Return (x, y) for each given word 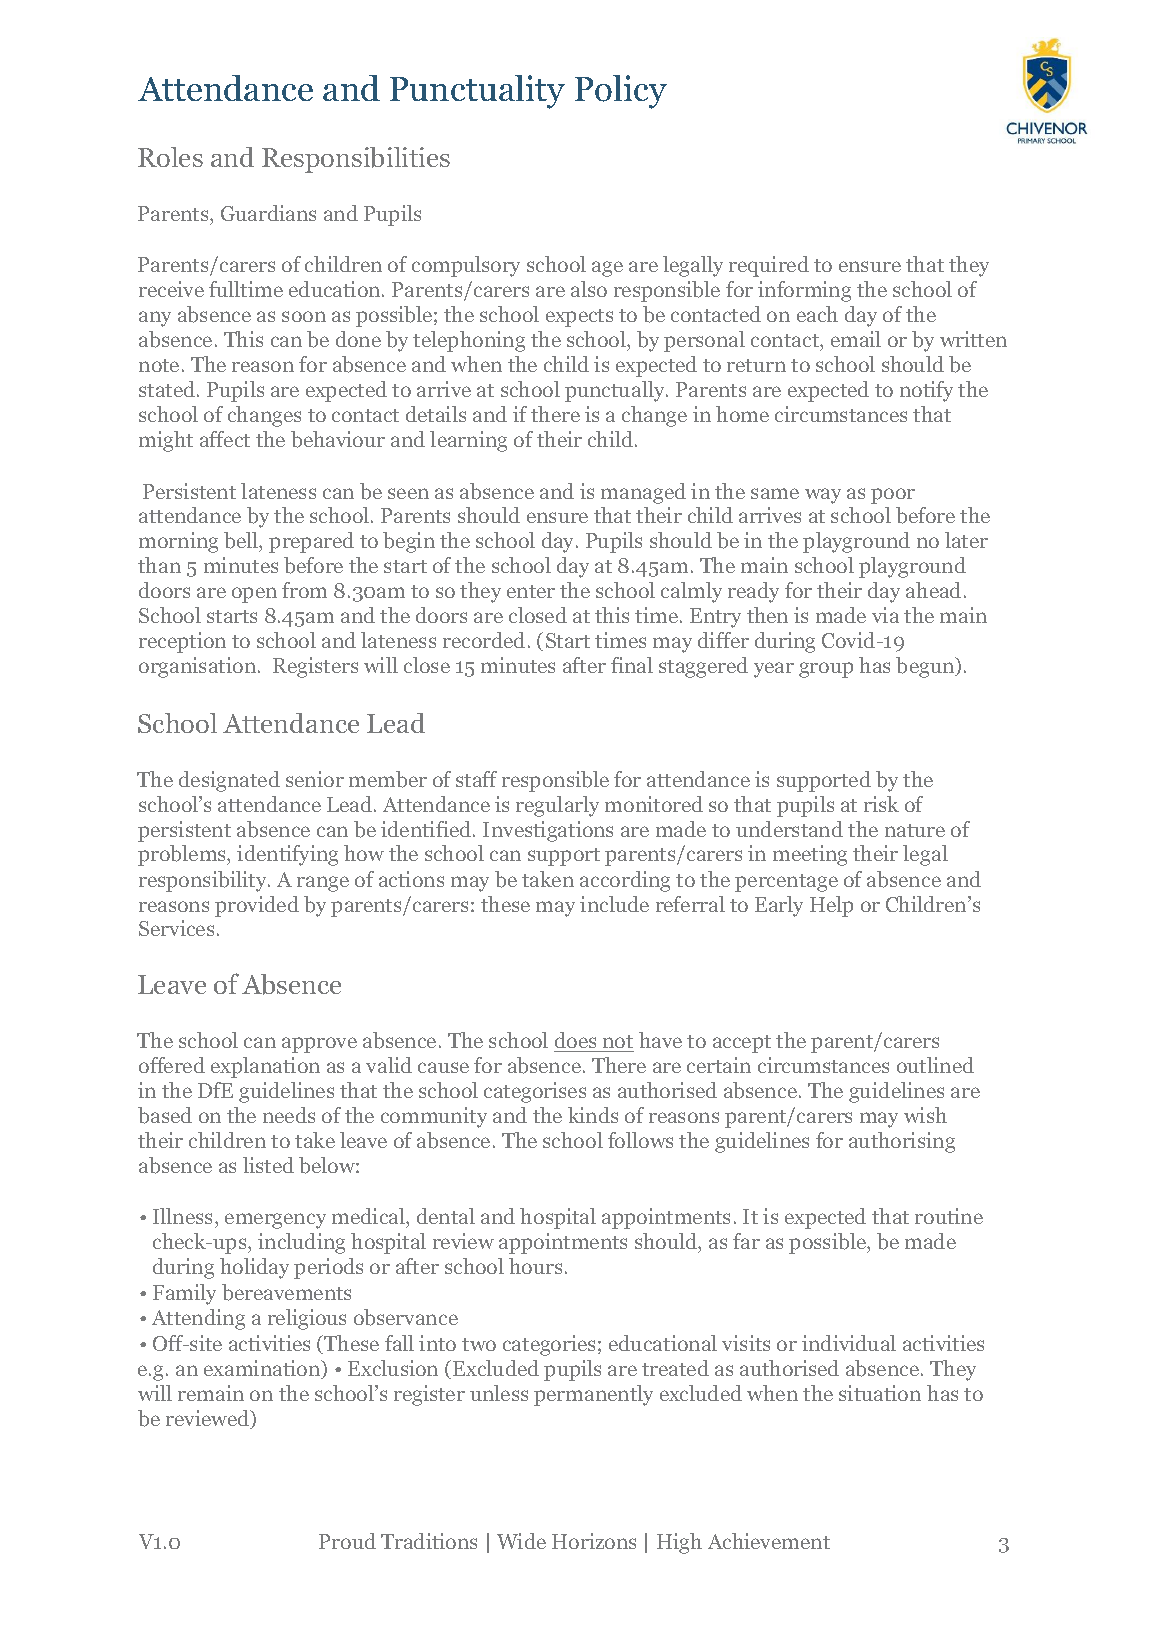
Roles (170, 157)
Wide (521, 1541)
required (769, 266)
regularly (557, 806)
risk (881, 804)
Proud (347, 1541)
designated (229, 781)
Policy (621, 92)
